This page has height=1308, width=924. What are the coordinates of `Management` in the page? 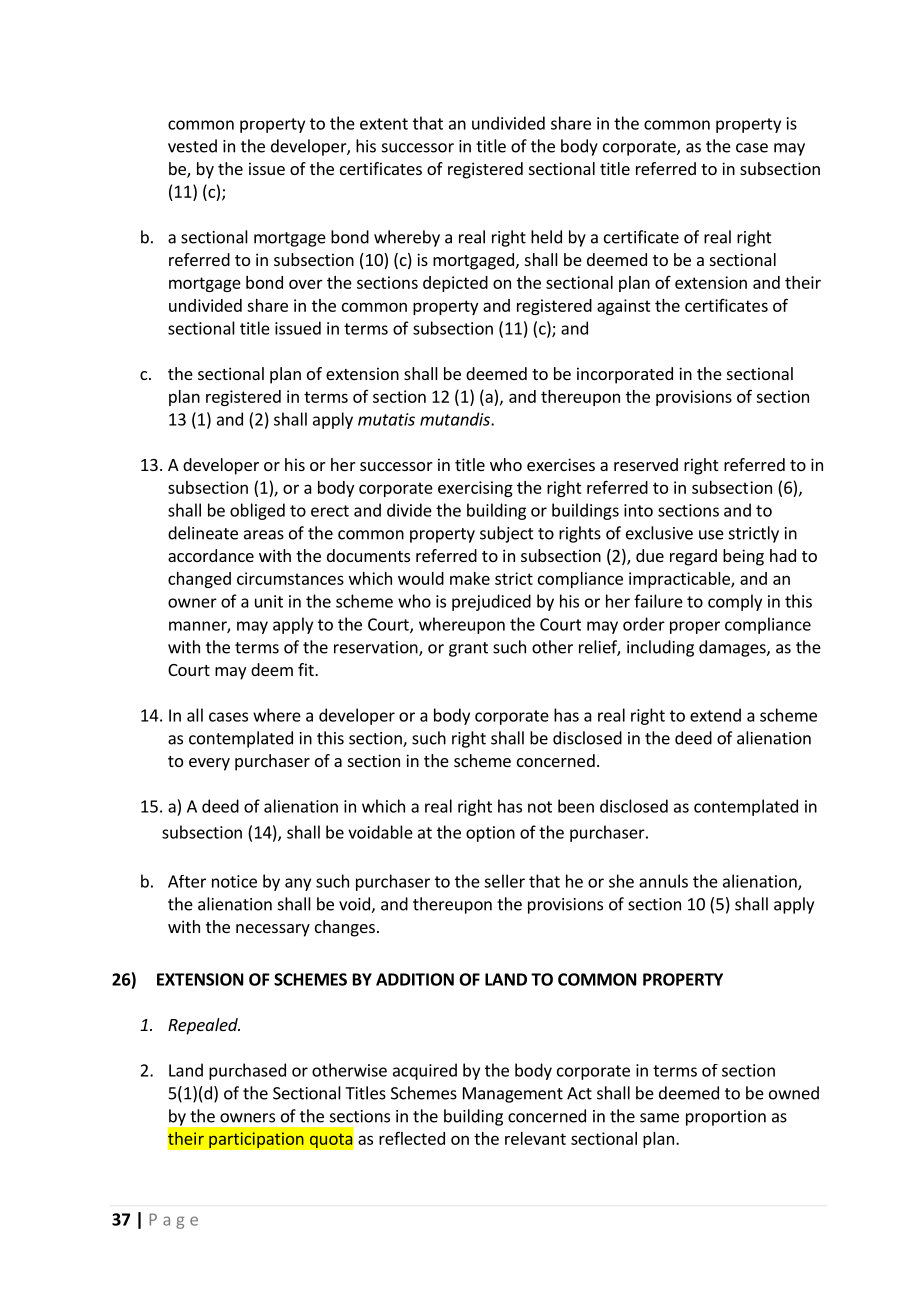 It's located at (513, 1095).
